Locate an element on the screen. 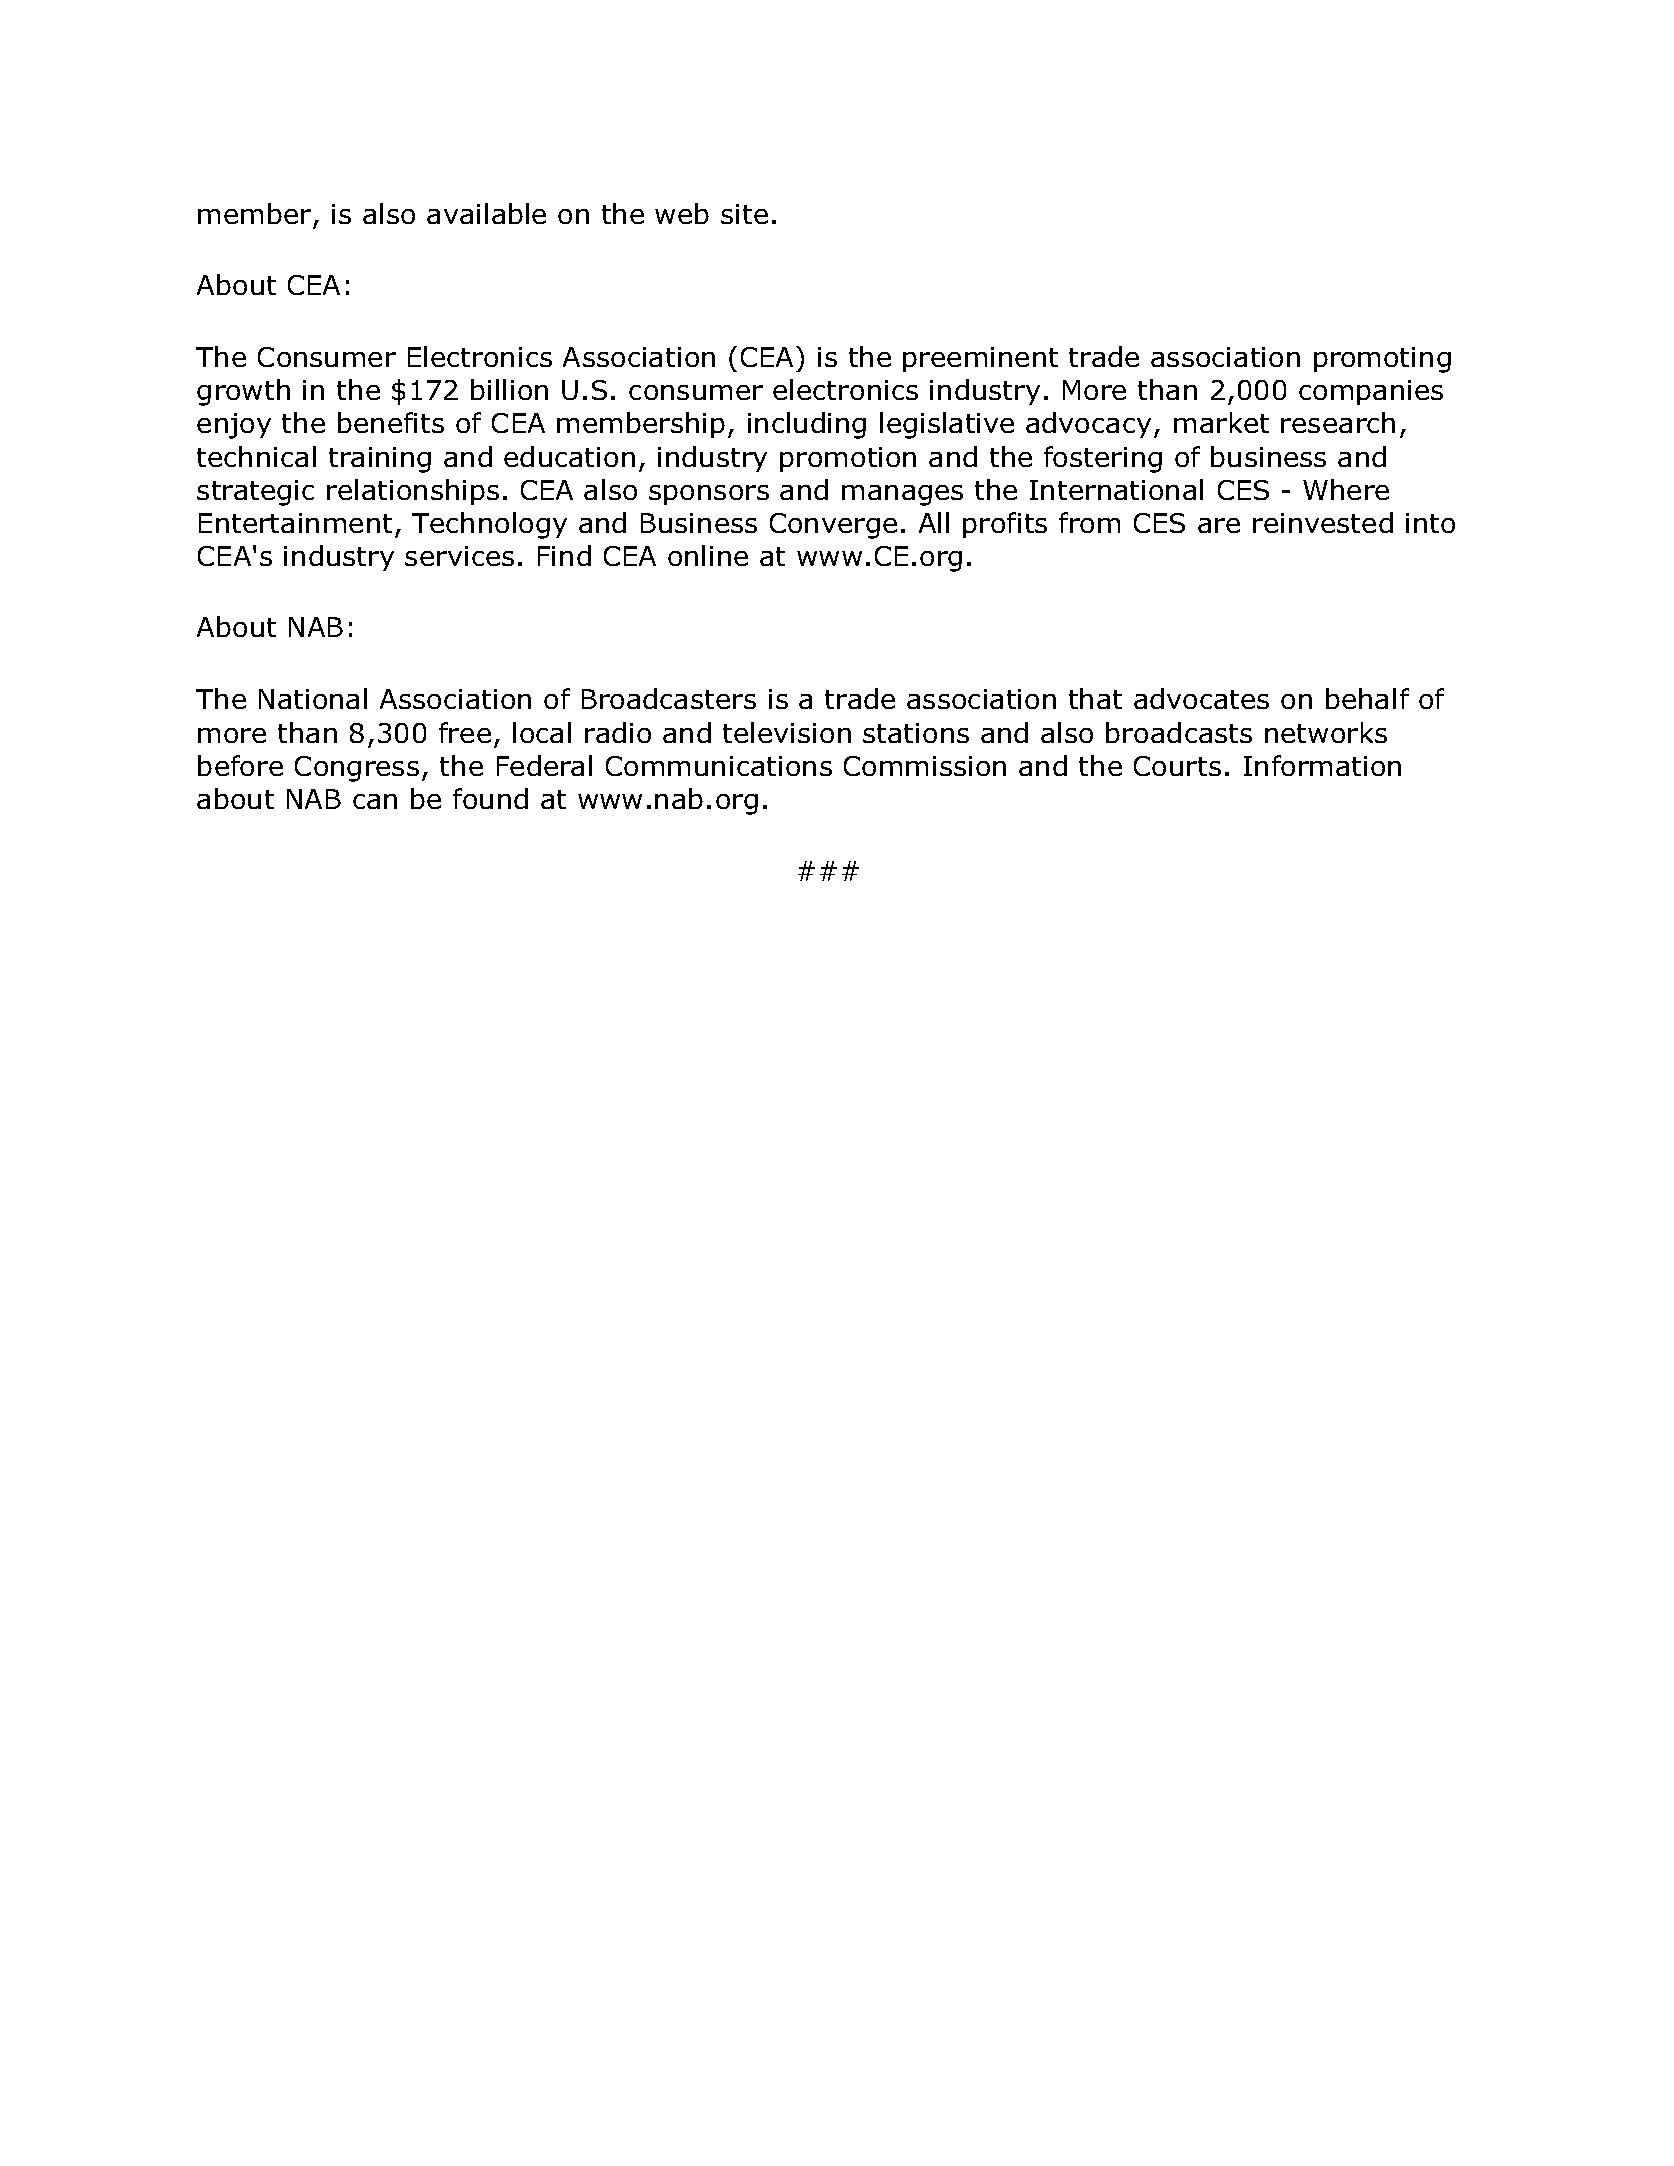 This screenshot has height=2166, width=1674. Commission is located at coordinates (925, 766).
